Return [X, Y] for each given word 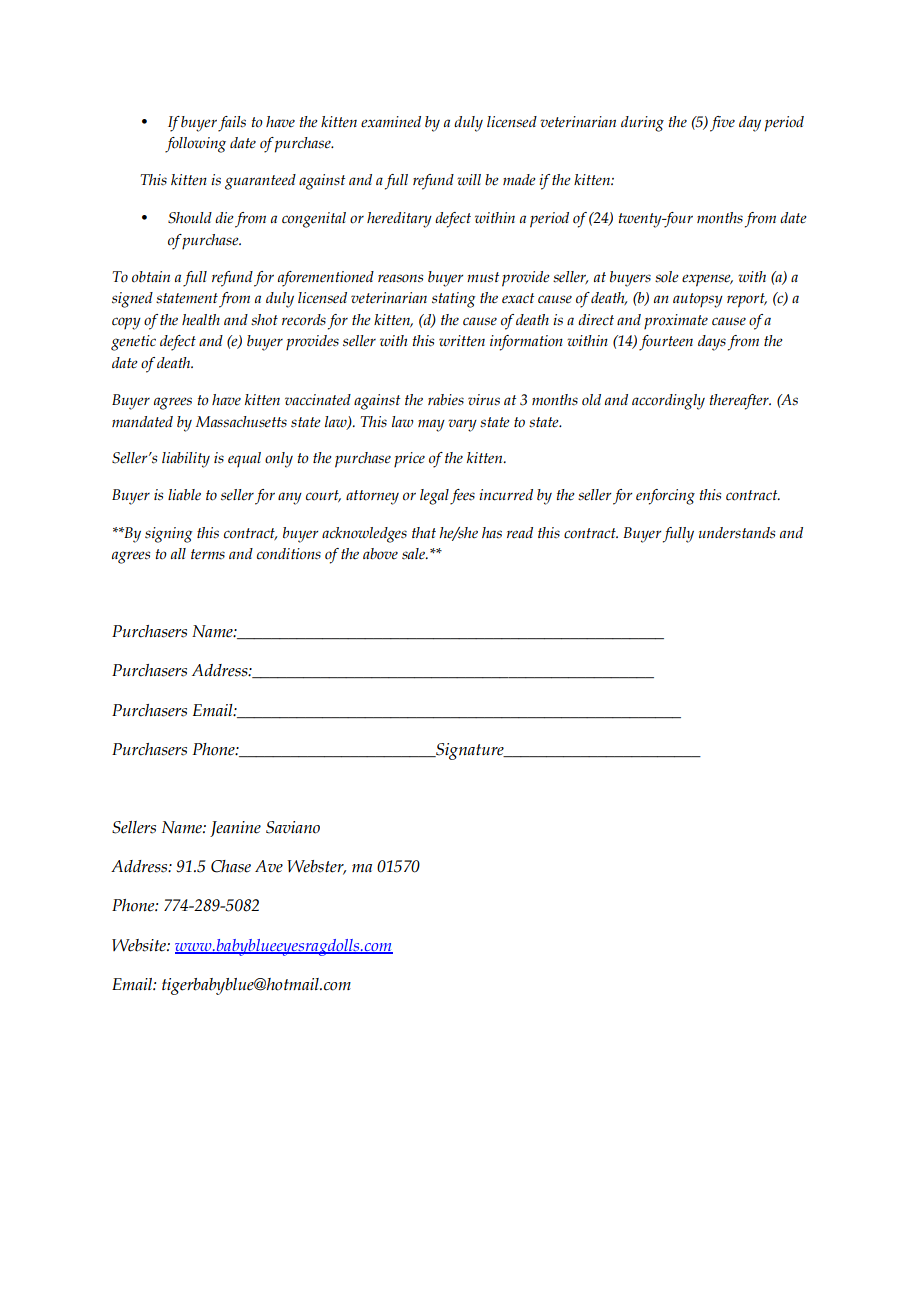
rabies [446, 400]
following [195, 145]
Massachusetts [241, 422]
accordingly [668, 402]
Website [140, 945]
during [642, 124]
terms [208, 554]
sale [414, 554]
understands [737, 533]
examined [391, 122]
